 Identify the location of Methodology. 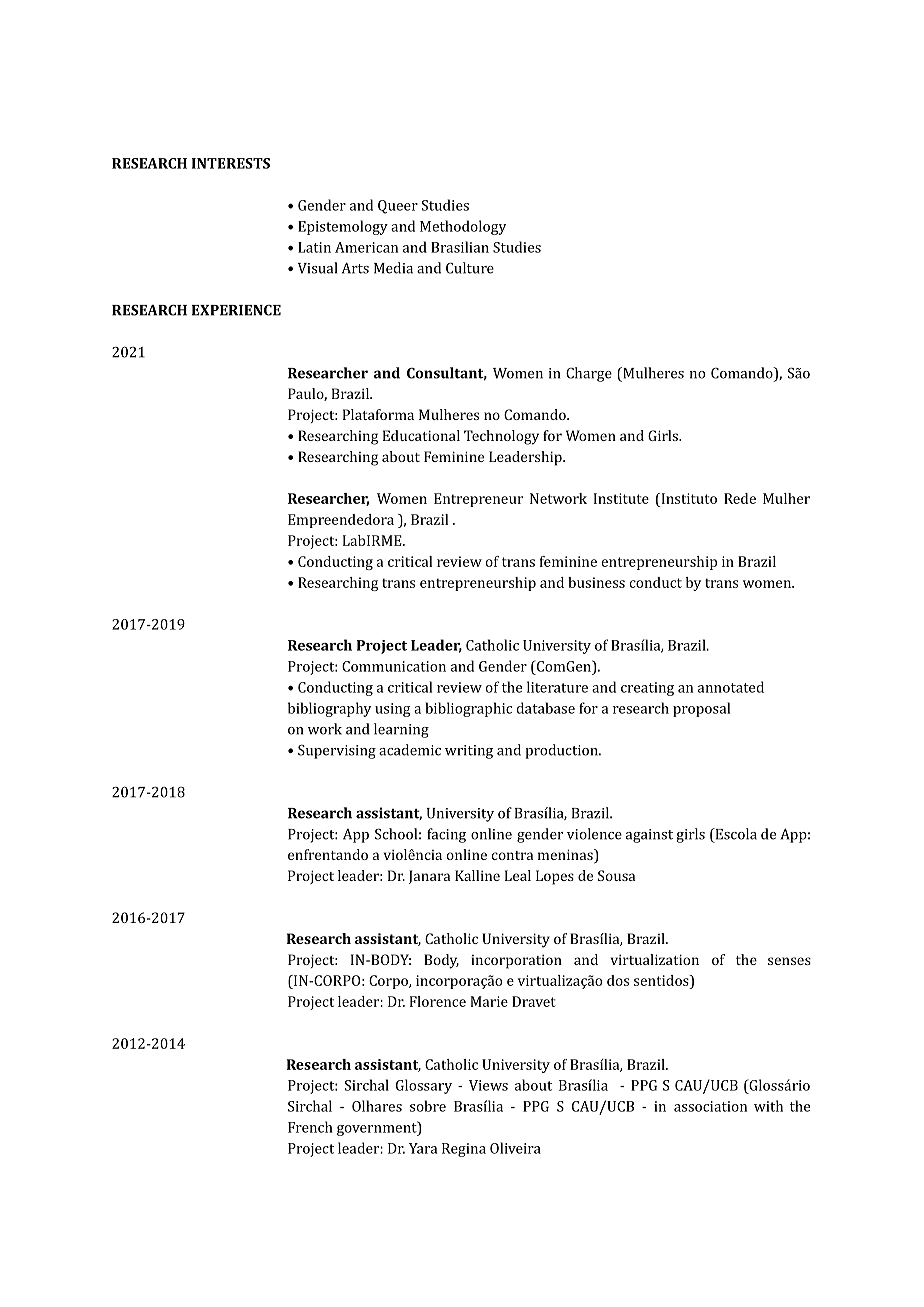
(463, 227).
